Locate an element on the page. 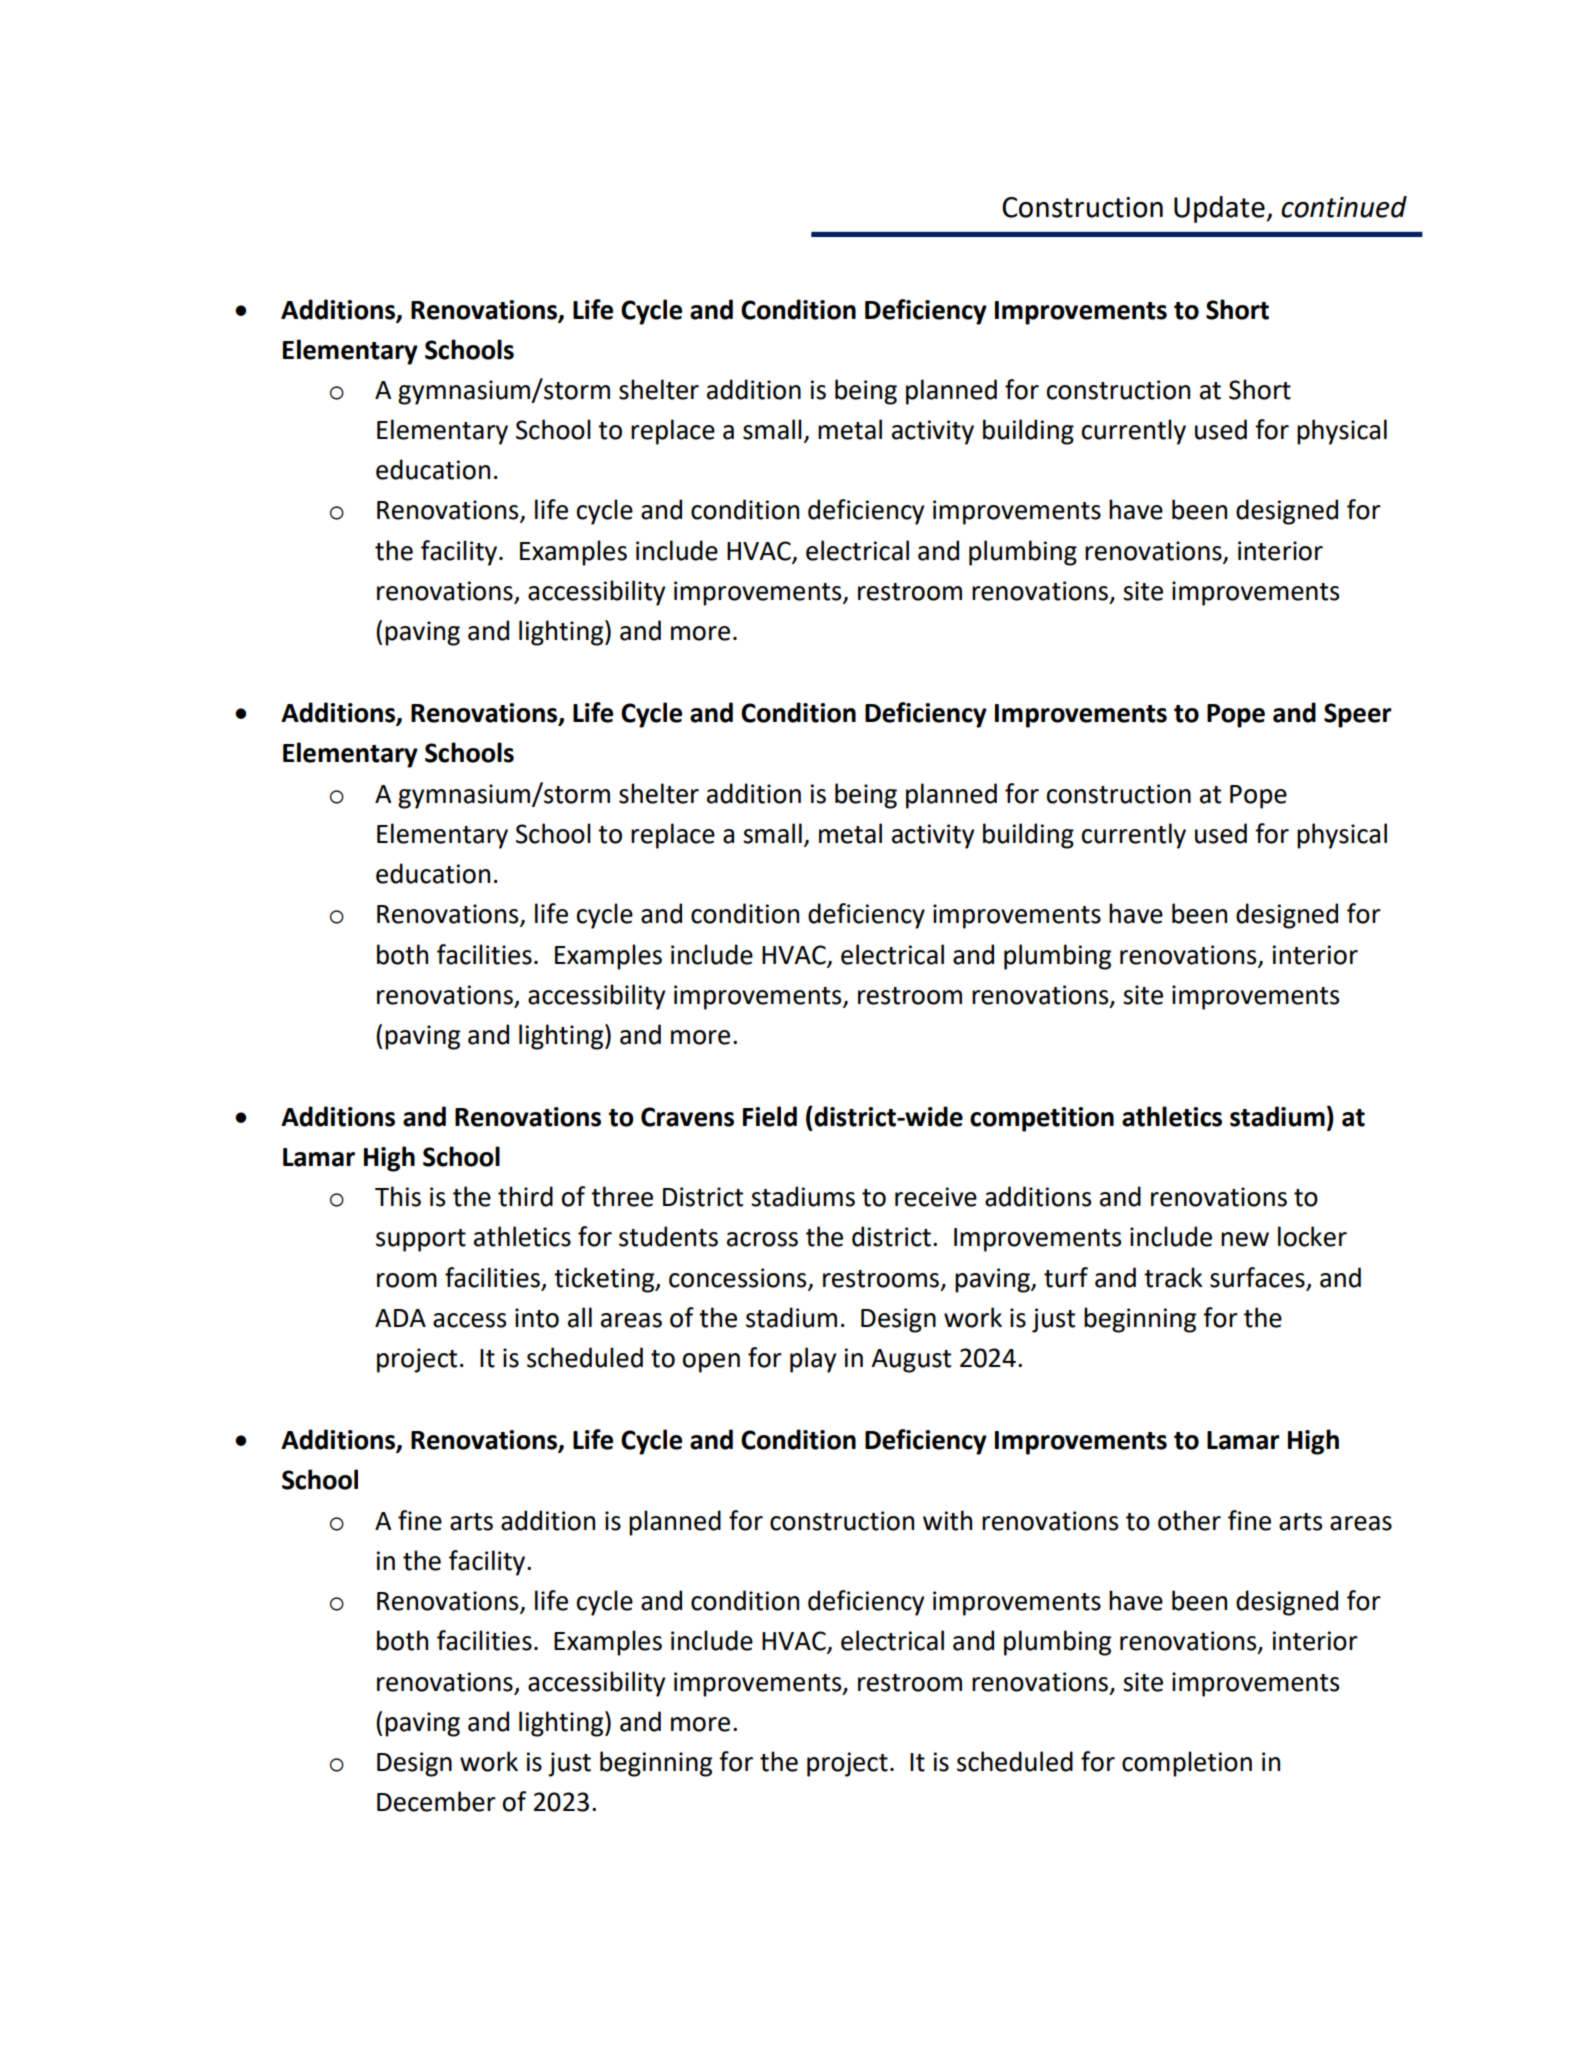 The image size is (1594, 2063). competition is located at coordinates (1042, 1119).
